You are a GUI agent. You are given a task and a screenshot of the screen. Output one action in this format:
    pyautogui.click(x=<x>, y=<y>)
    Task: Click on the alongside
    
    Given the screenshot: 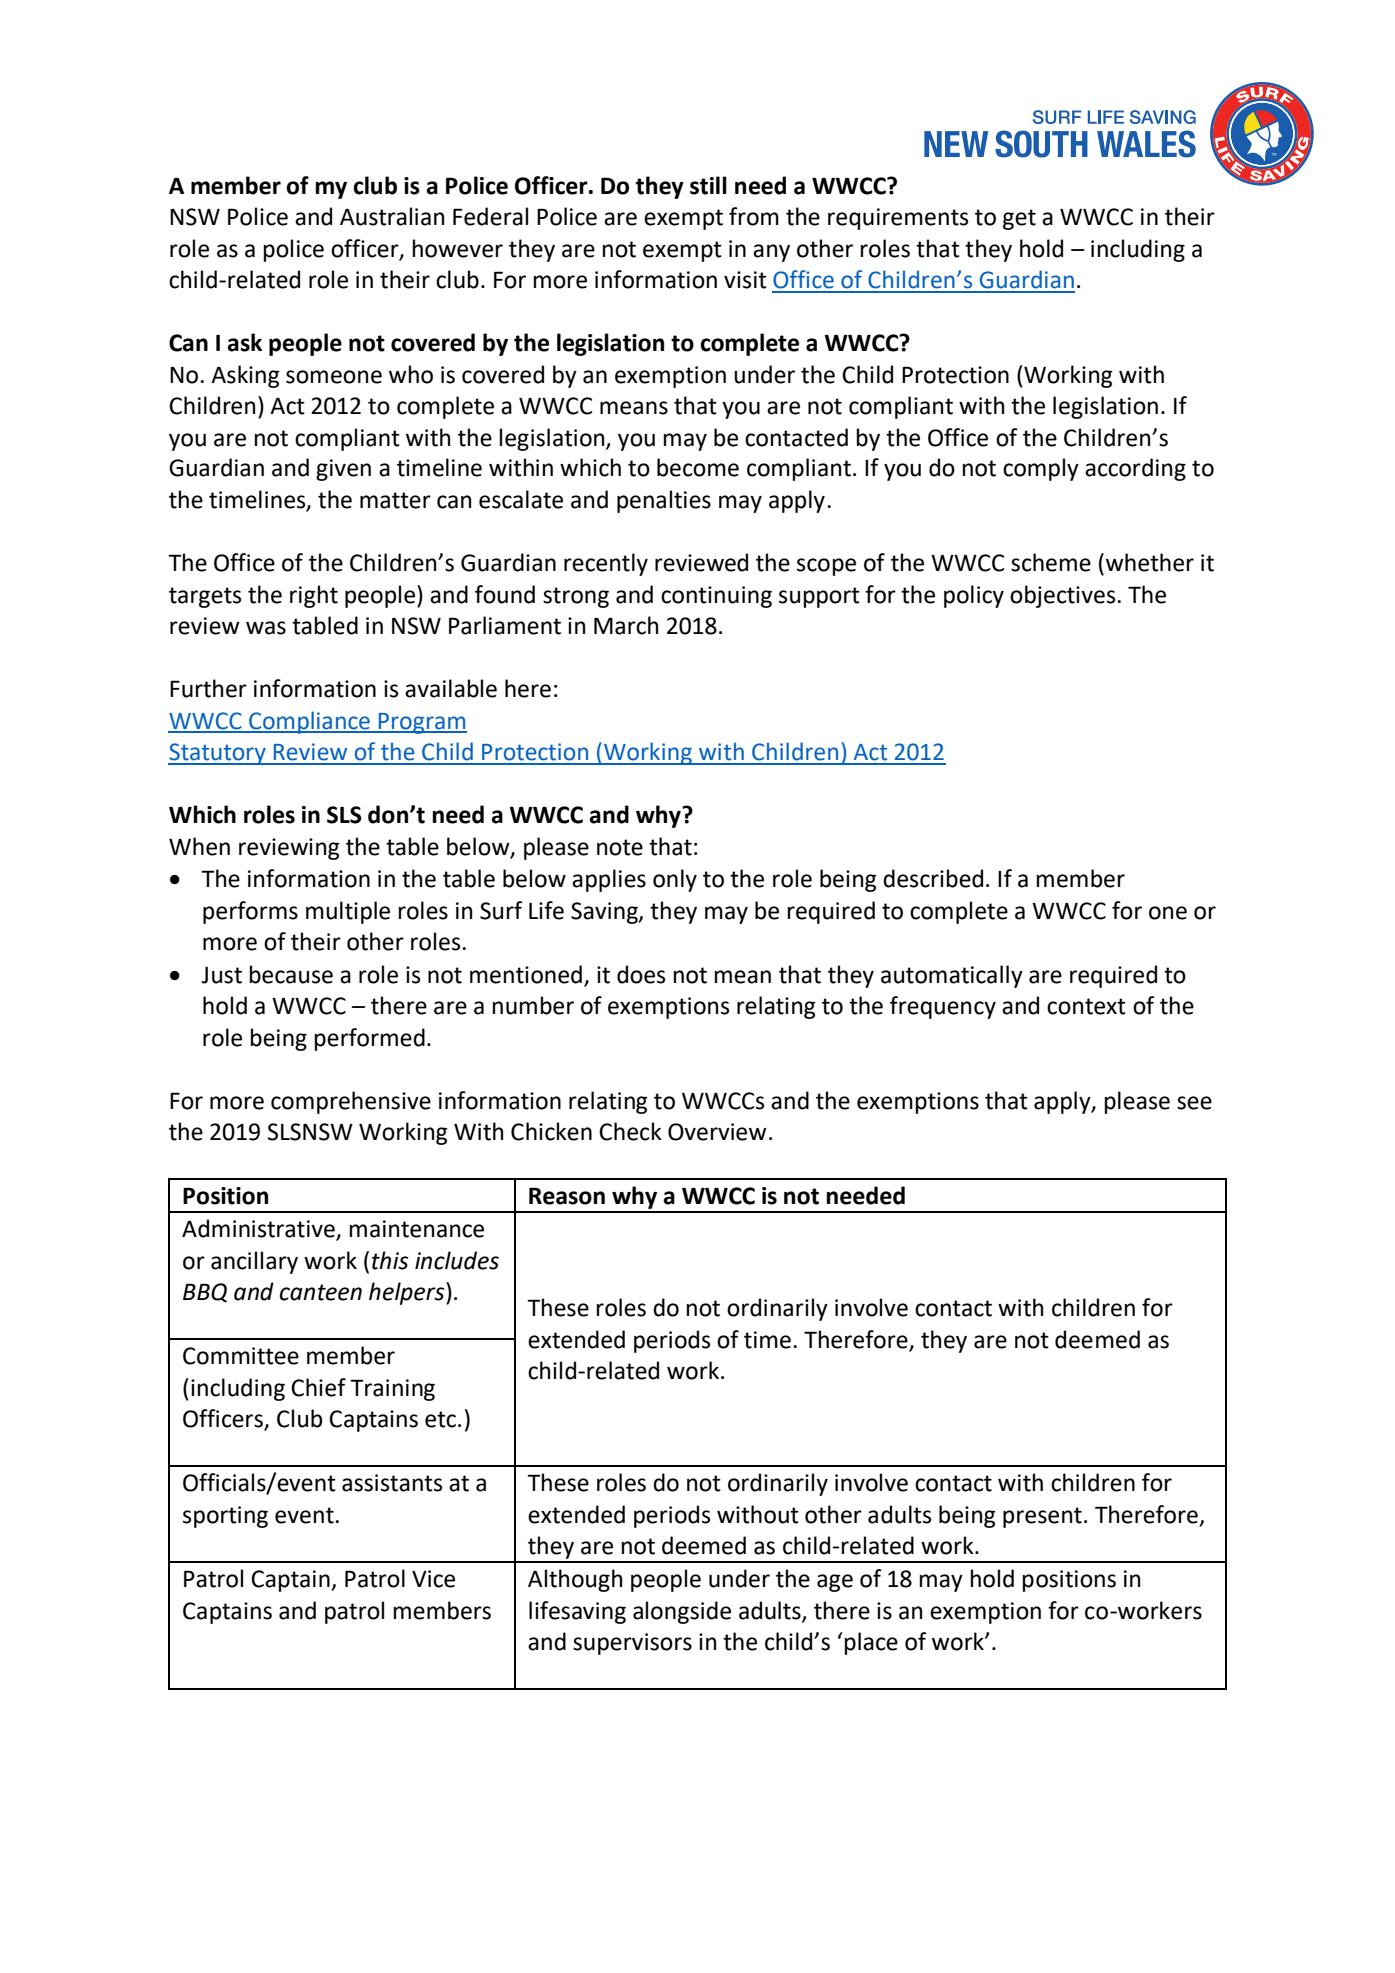 What is the action you would take?
    pyautogui.click(x=682, y=1612)
